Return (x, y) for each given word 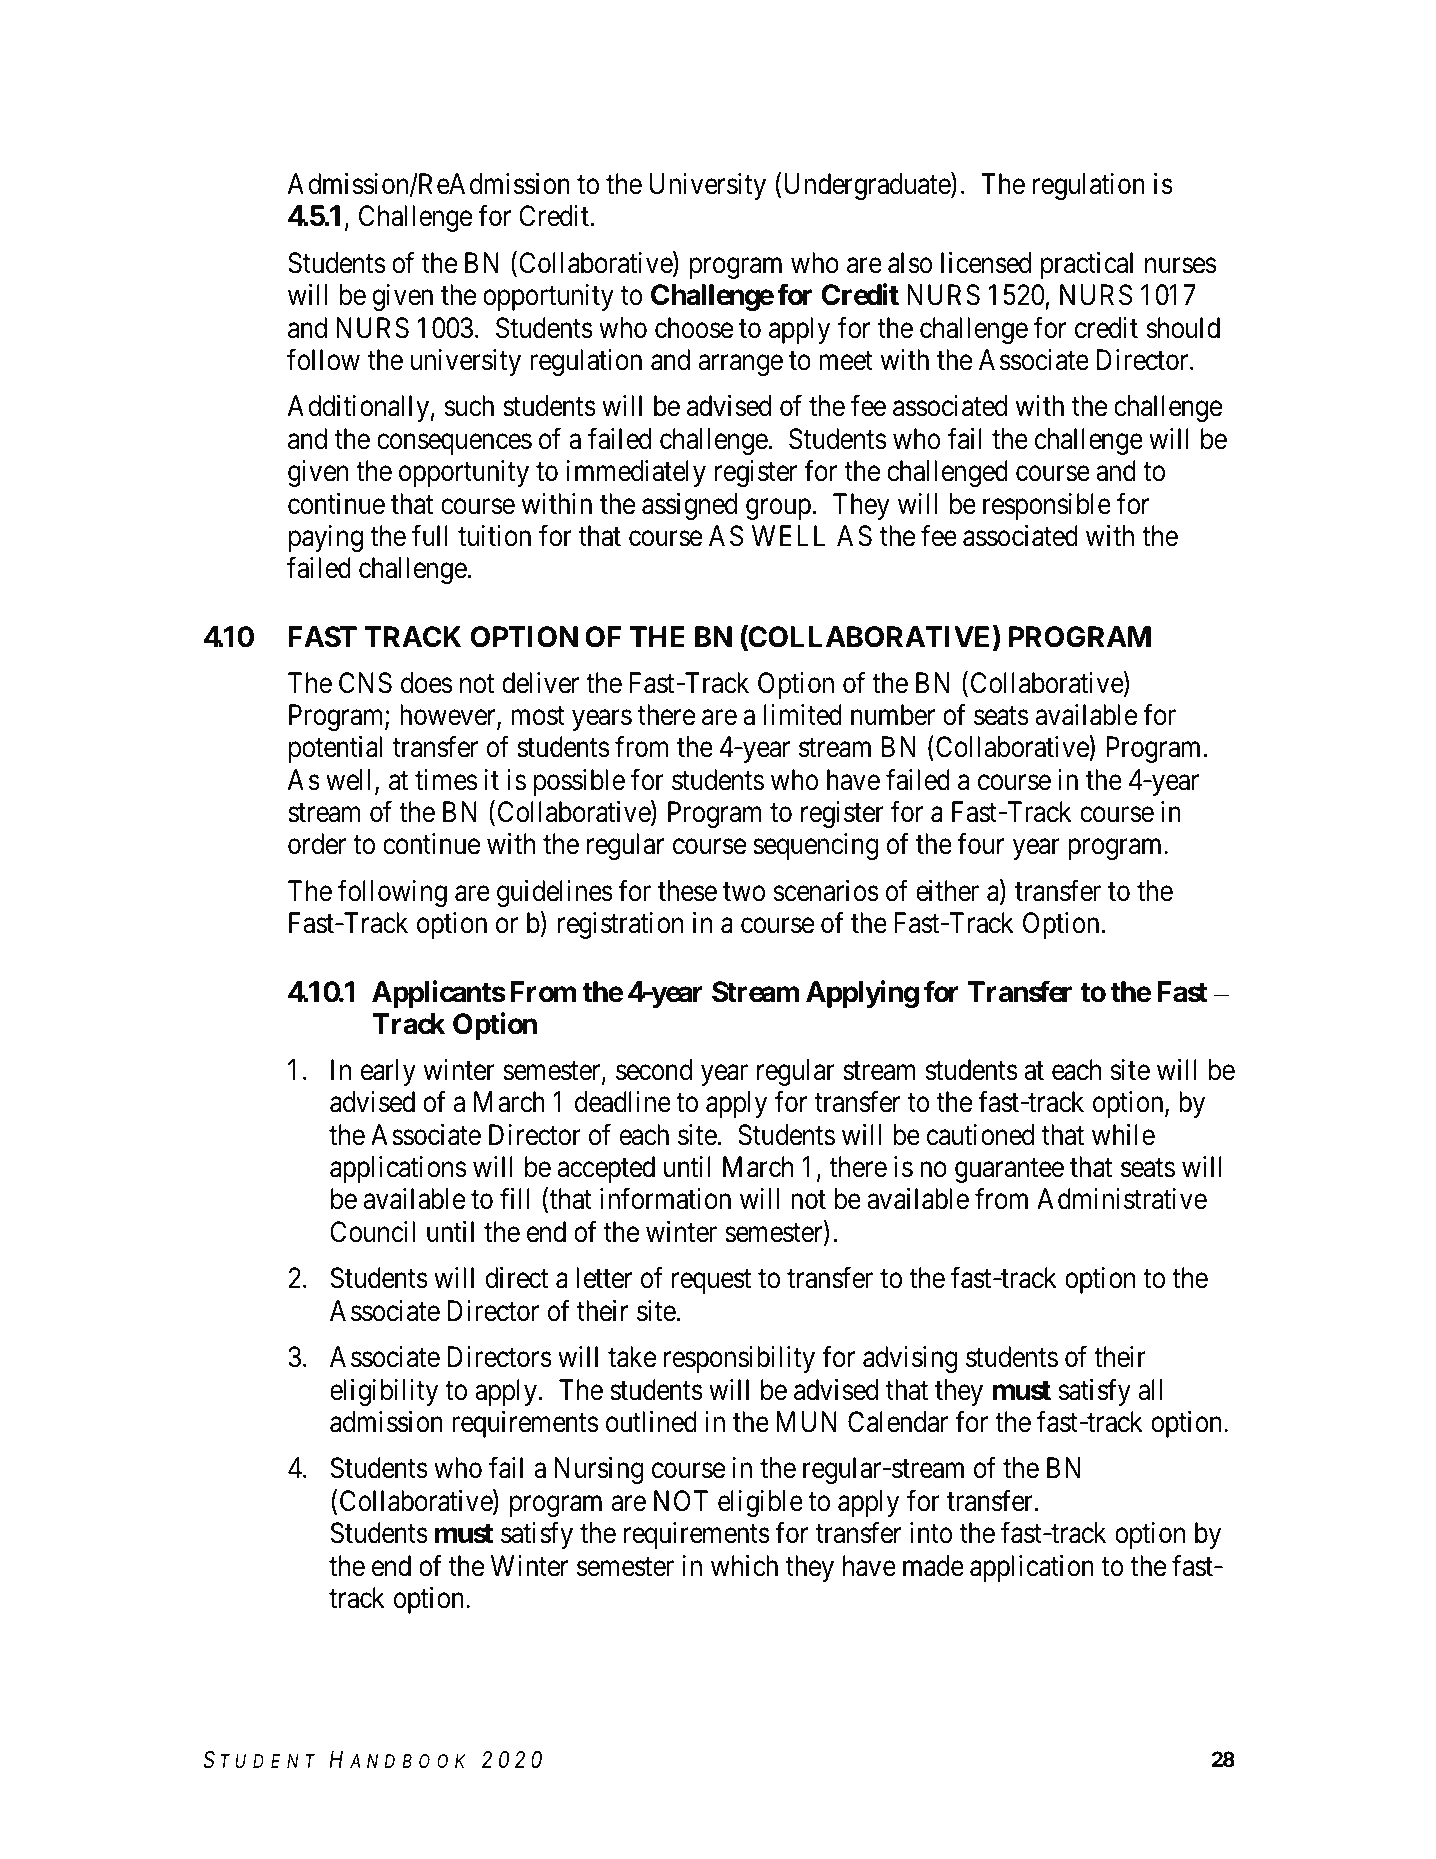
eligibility (384, 1392)
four (980, 844)
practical (1087, 265)
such (469, 406)
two (744, 892)
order (317, 844)
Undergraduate (868, 186)
